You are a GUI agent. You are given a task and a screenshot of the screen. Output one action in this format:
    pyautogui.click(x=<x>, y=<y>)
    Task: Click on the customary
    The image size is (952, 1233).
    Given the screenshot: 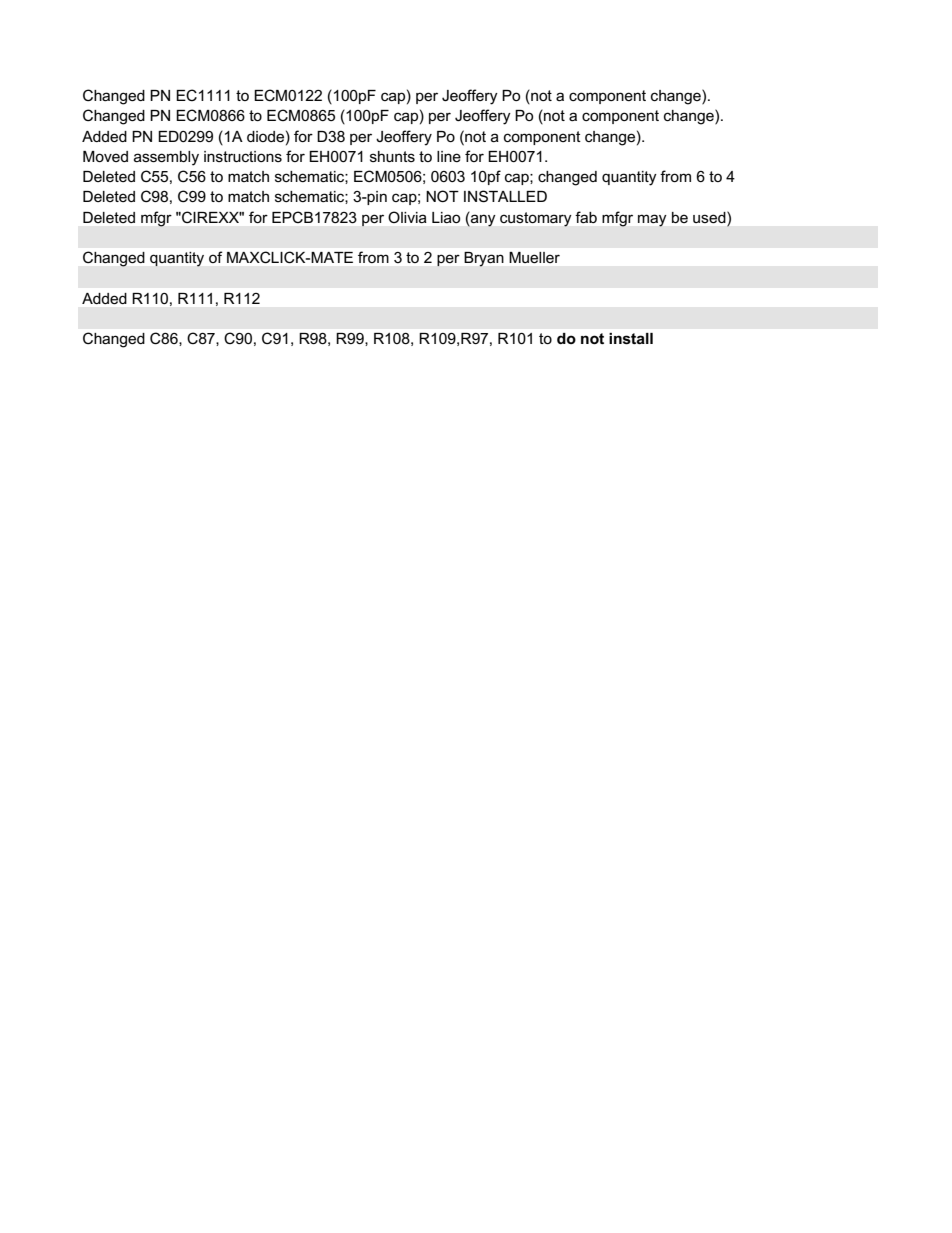 What is the action you would take?
    pyautogui.click(x=535, y=219)
